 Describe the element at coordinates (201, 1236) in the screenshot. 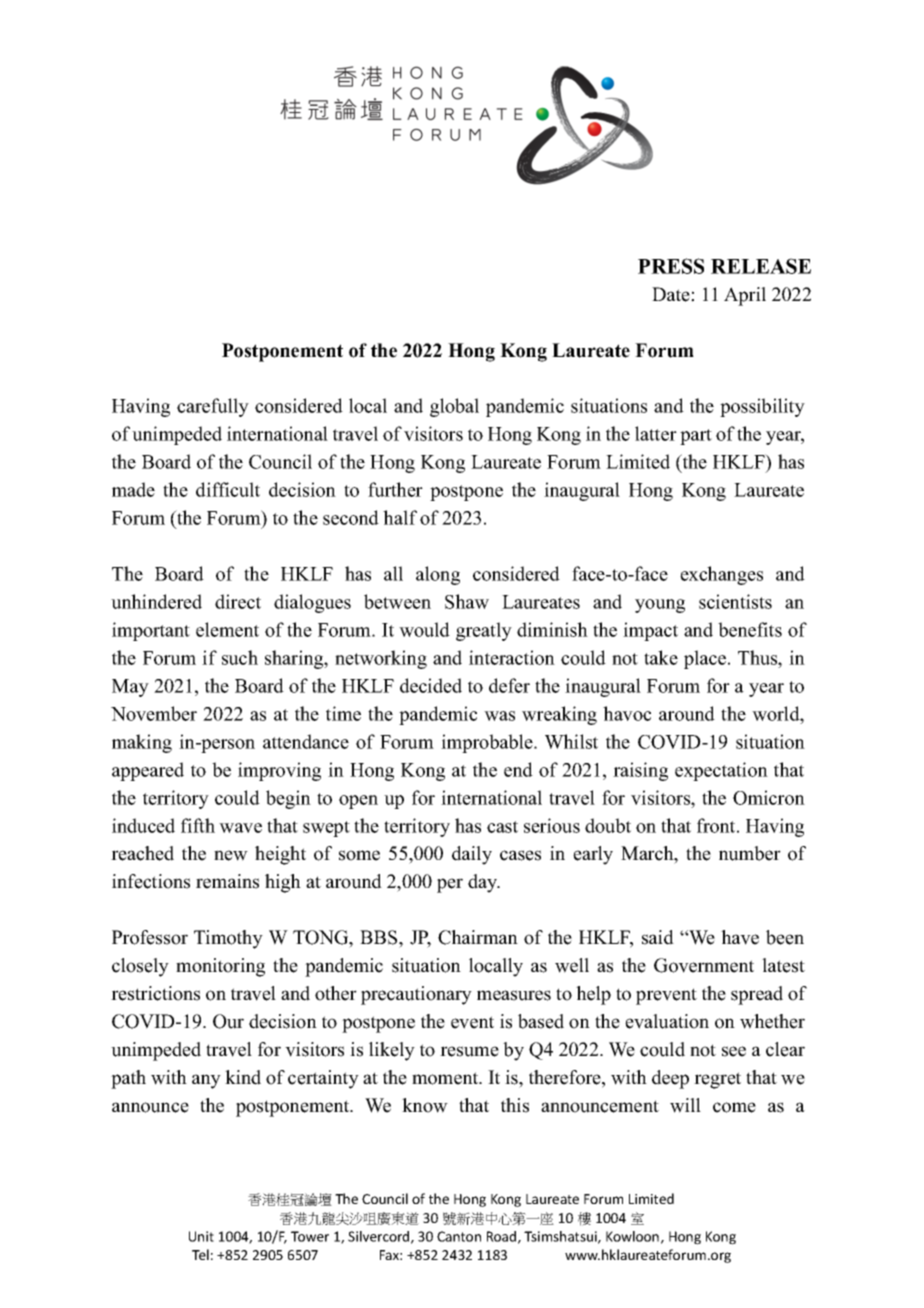

I see `Unit` at that location.
